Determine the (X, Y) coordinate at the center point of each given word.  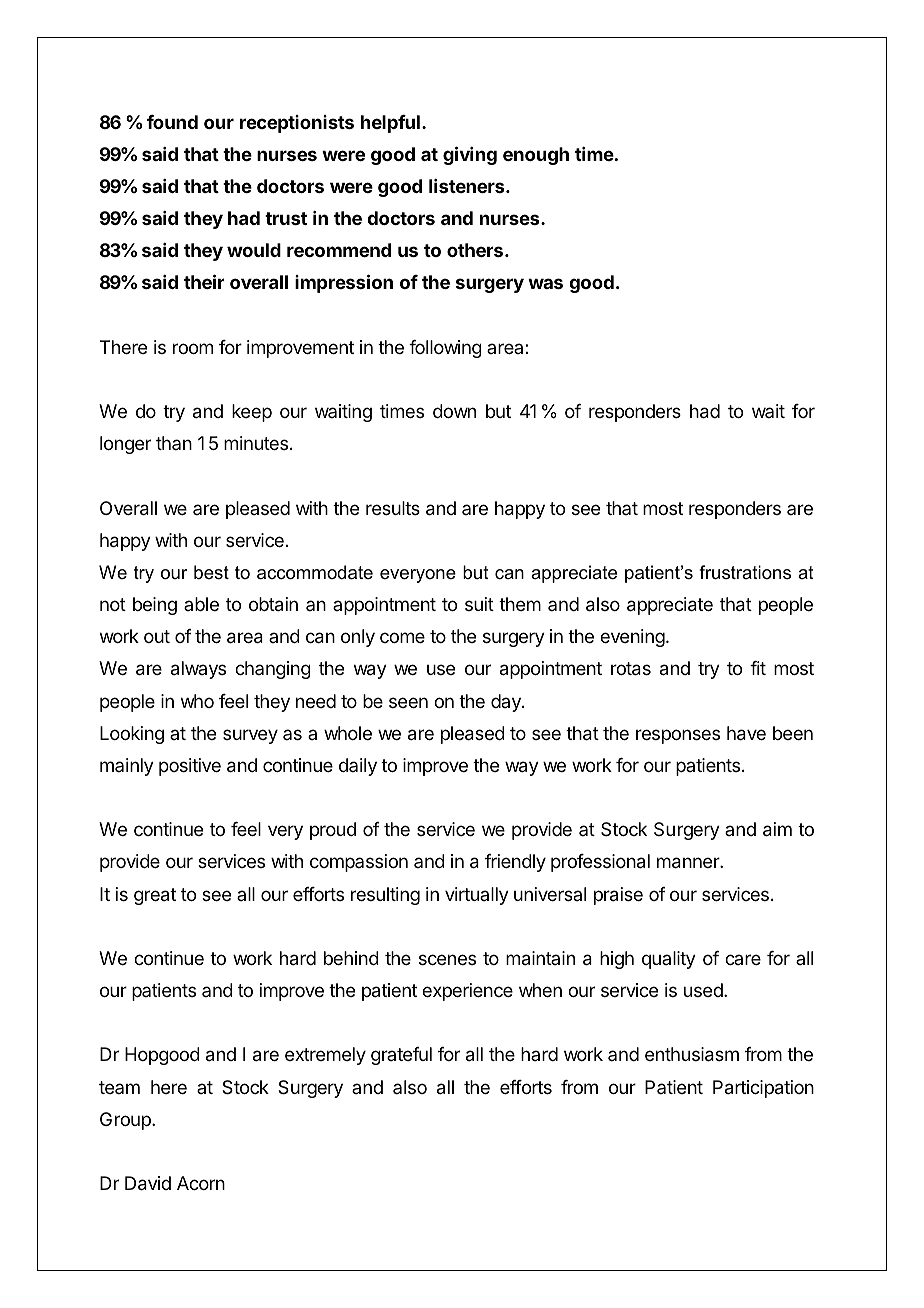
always (198, 670)
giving (470, 155)
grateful (401, 1056)
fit (758, 668)
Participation (763, 1089)
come (402, 637)
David (148, 1183)
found (172, 122)
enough (536, 156)
